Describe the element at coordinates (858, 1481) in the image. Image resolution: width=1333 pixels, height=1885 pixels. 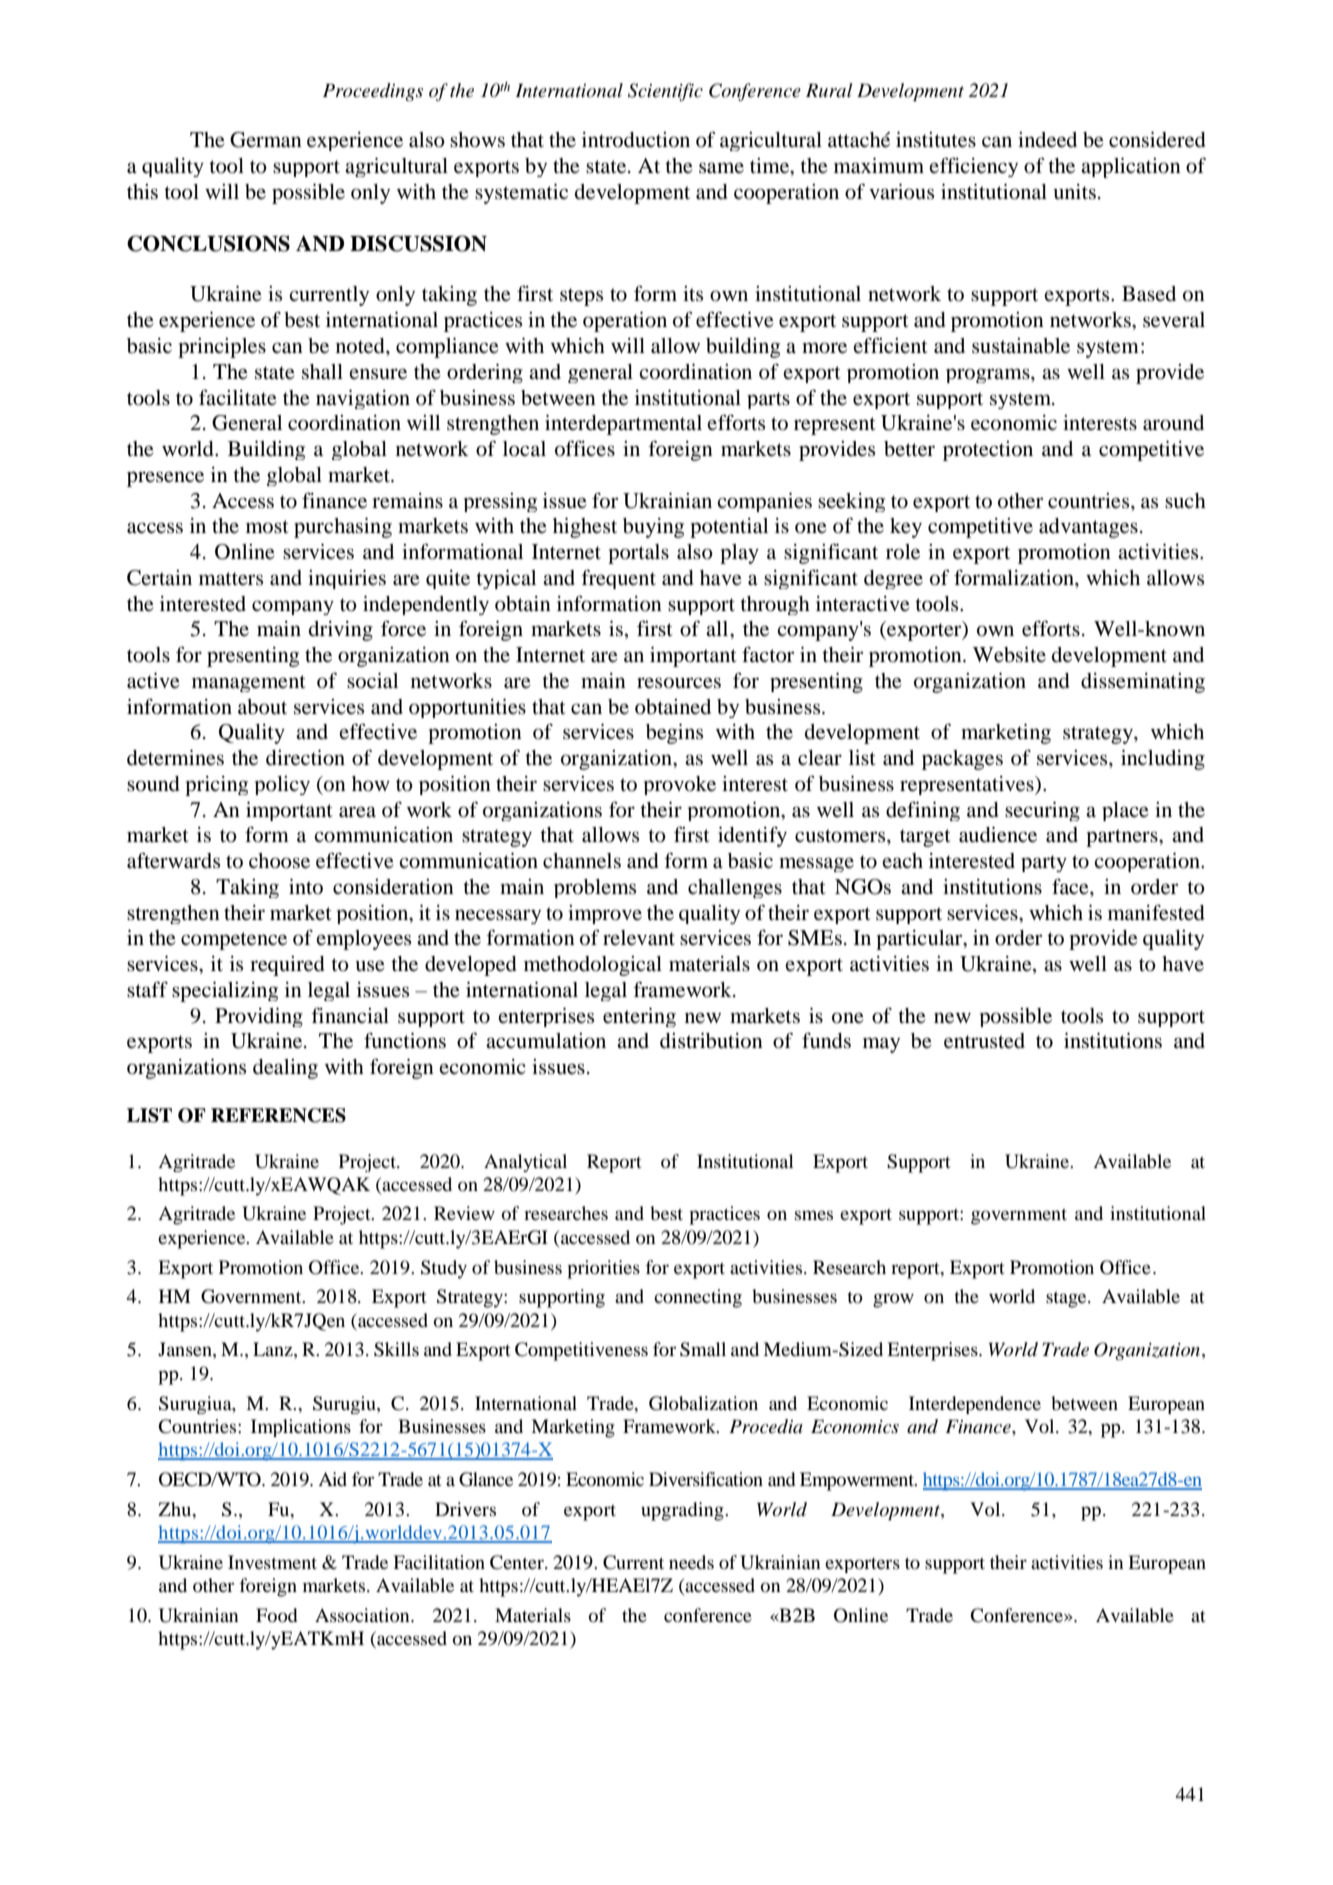
I see `Empowerment` at that location.
